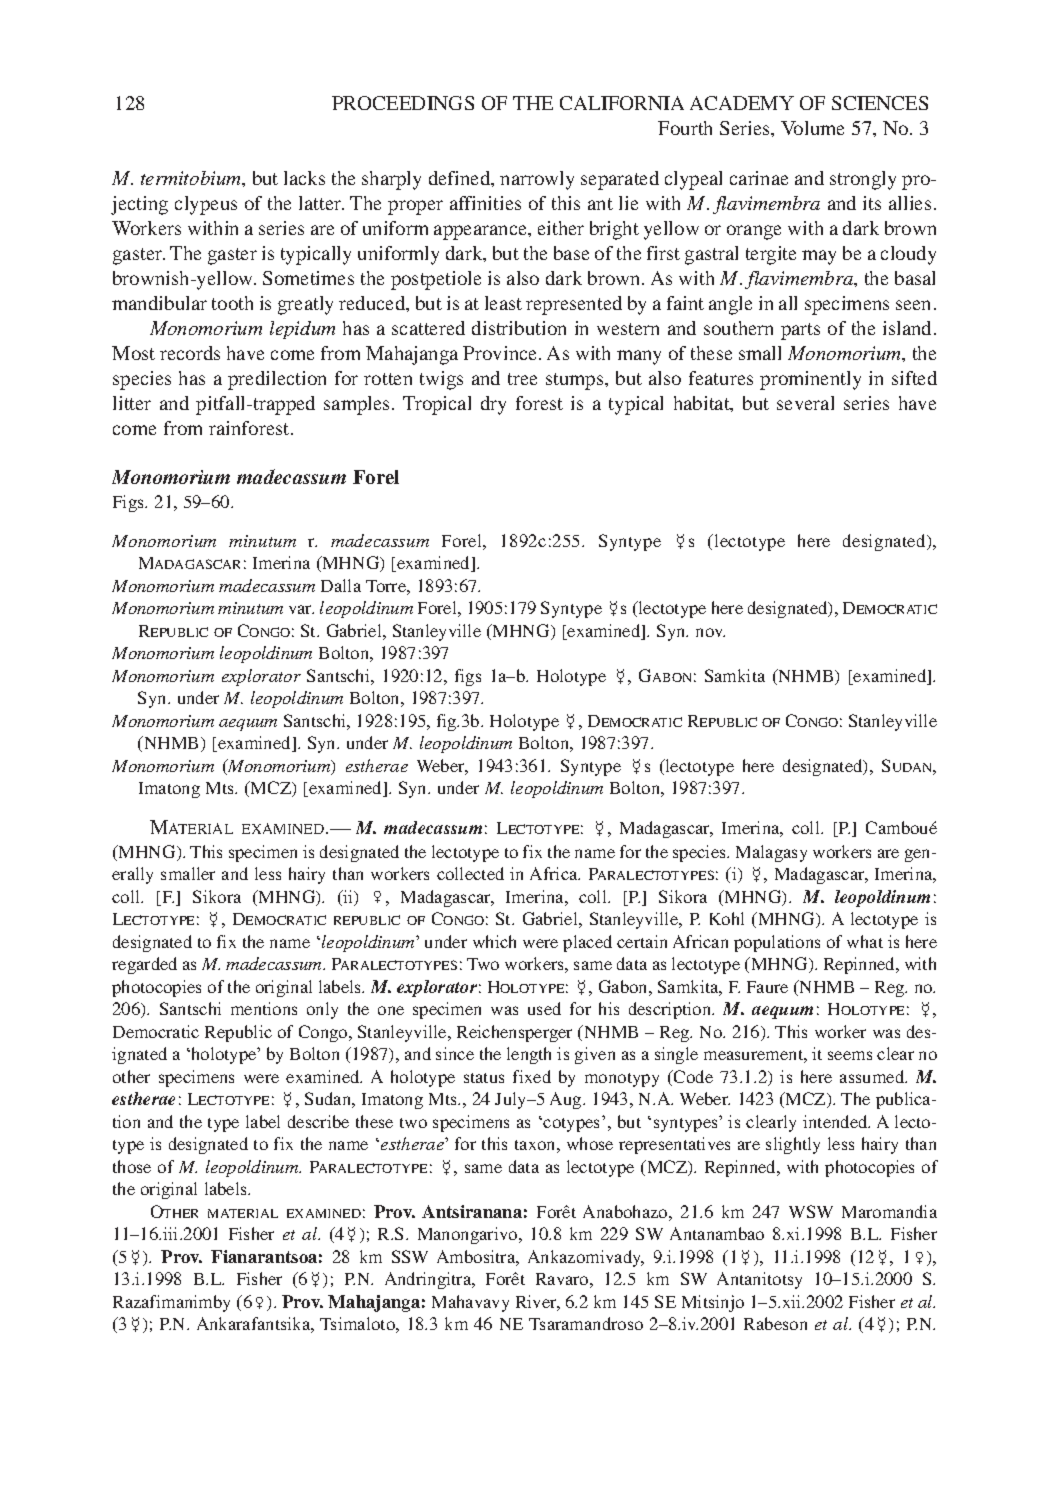 The image size is (1050, 1500). What do you see at coordinates (805, 403) in the screenshot?
I see `several` at bounding box center [805, 403].
